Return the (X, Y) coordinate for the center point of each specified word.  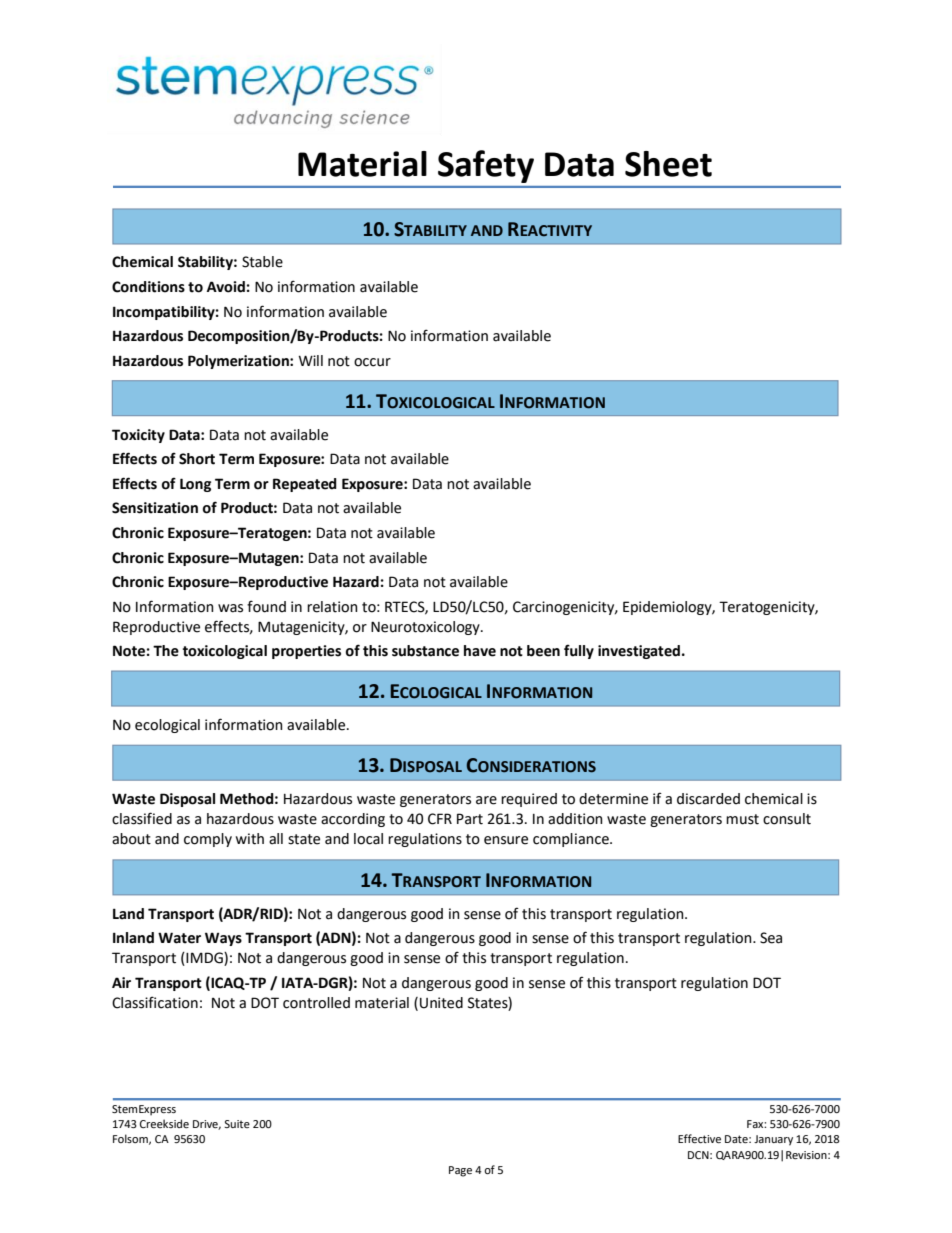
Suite (237, 1124)
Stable (262, 262)
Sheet (668, 164)
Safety (486, 166)
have (480, 651)
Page (460, 1171)
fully (579, 651)
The (166, 651)
